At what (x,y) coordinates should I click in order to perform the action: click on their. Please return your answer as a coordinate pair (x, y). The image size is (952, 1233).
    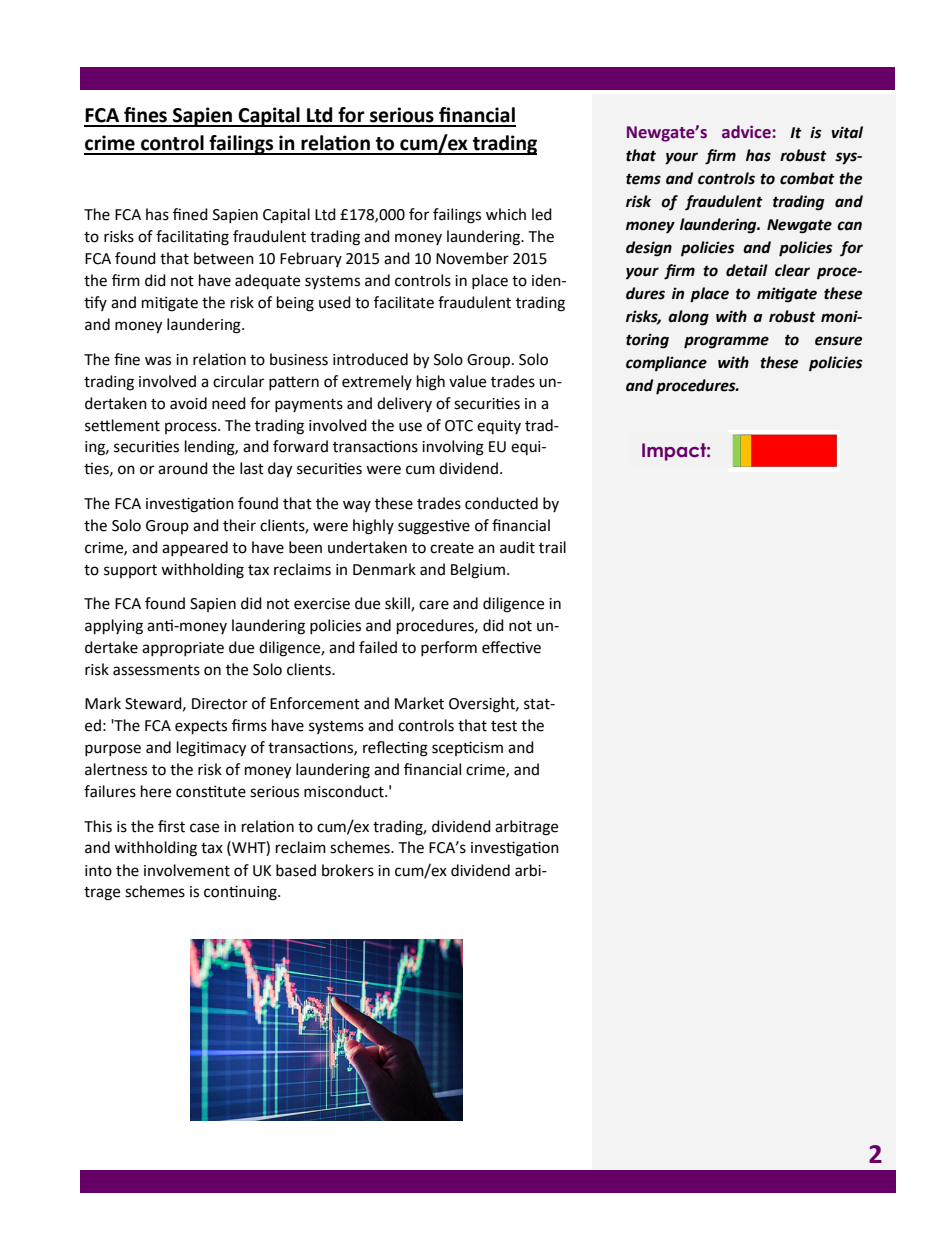
    Looking at the image, I should click on (239, 525).
